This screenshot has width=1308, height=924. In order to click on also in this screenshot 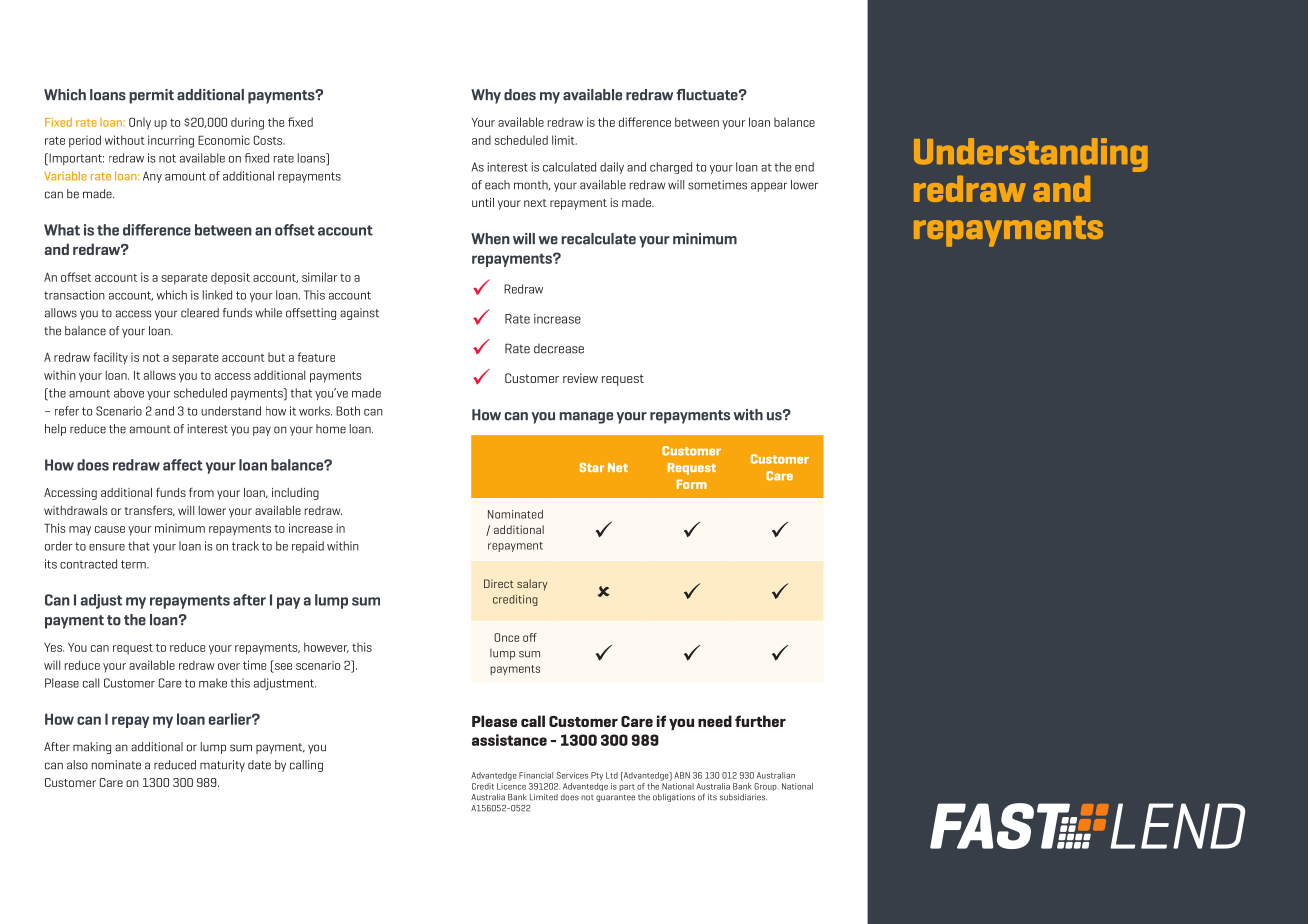, I will do `click(77, 765)`.
